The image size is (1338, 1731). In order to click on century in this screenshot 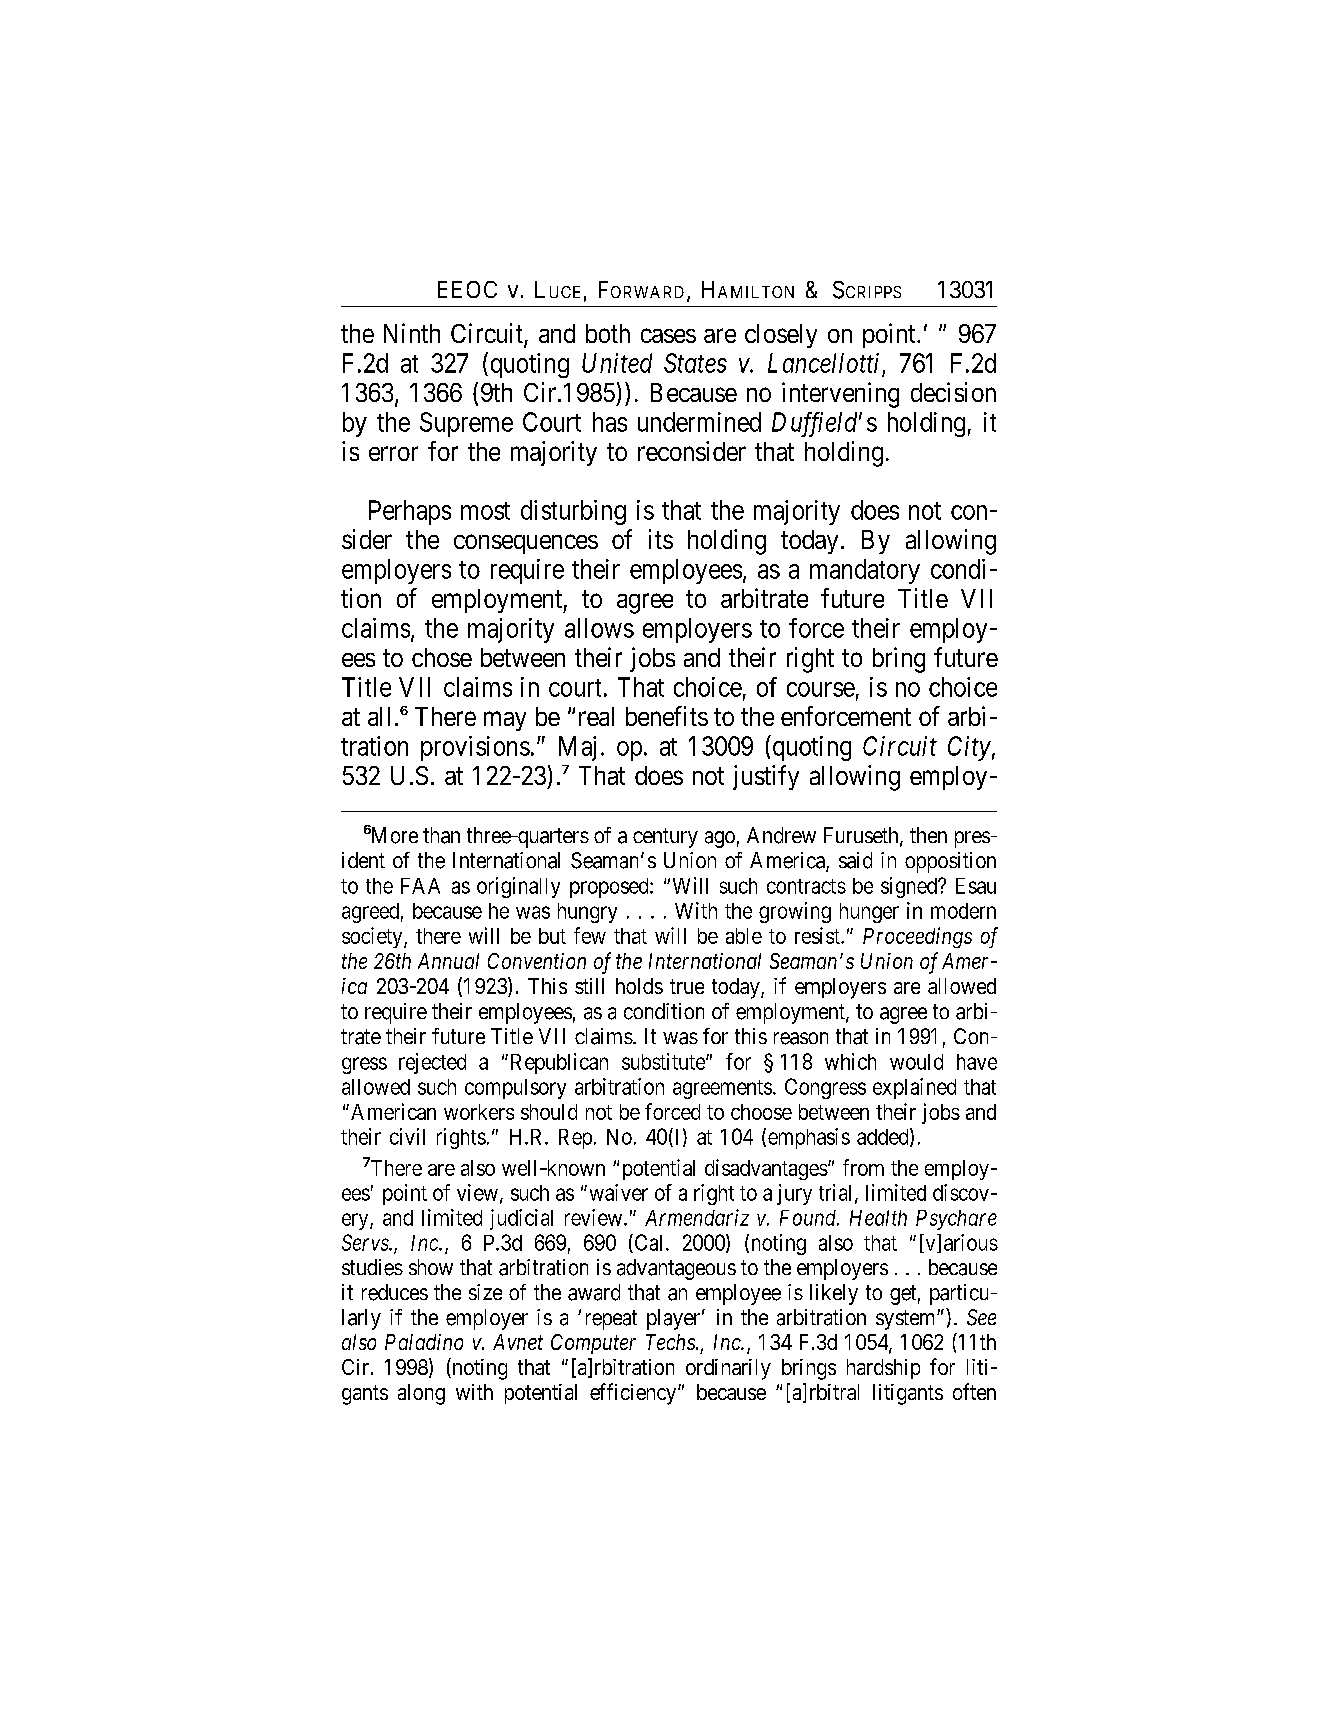, I will do `click(665, 838)`.
